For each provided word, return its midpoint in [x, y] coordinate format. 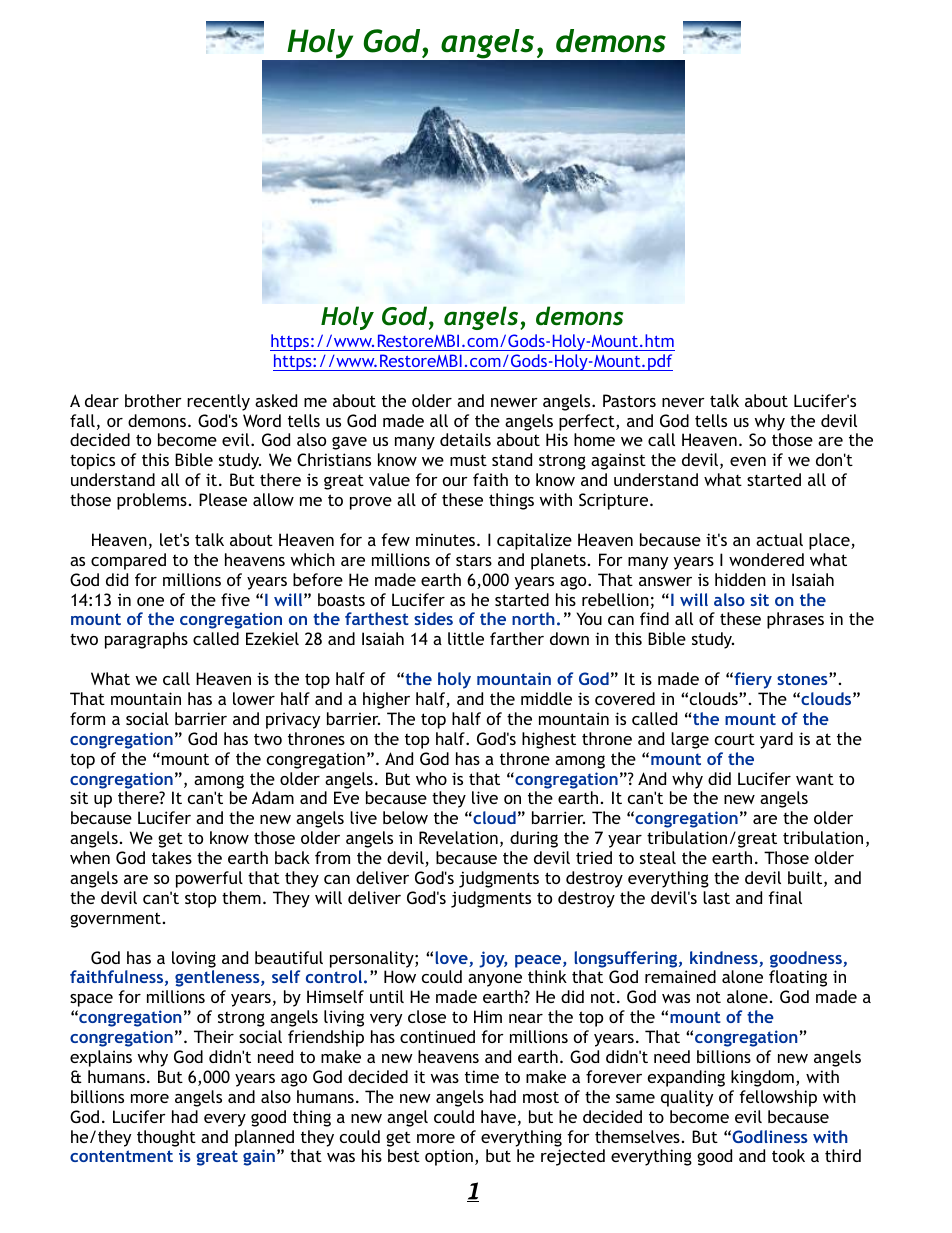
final [785, 897]
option [449, 1157]
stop [200, 900]
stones [803, 679]
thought [166, 1138]
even [748, 461]
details [465, 439]
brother [153, 400]
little [466, 638]
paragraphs [146, 640]
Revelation [458, 837]
